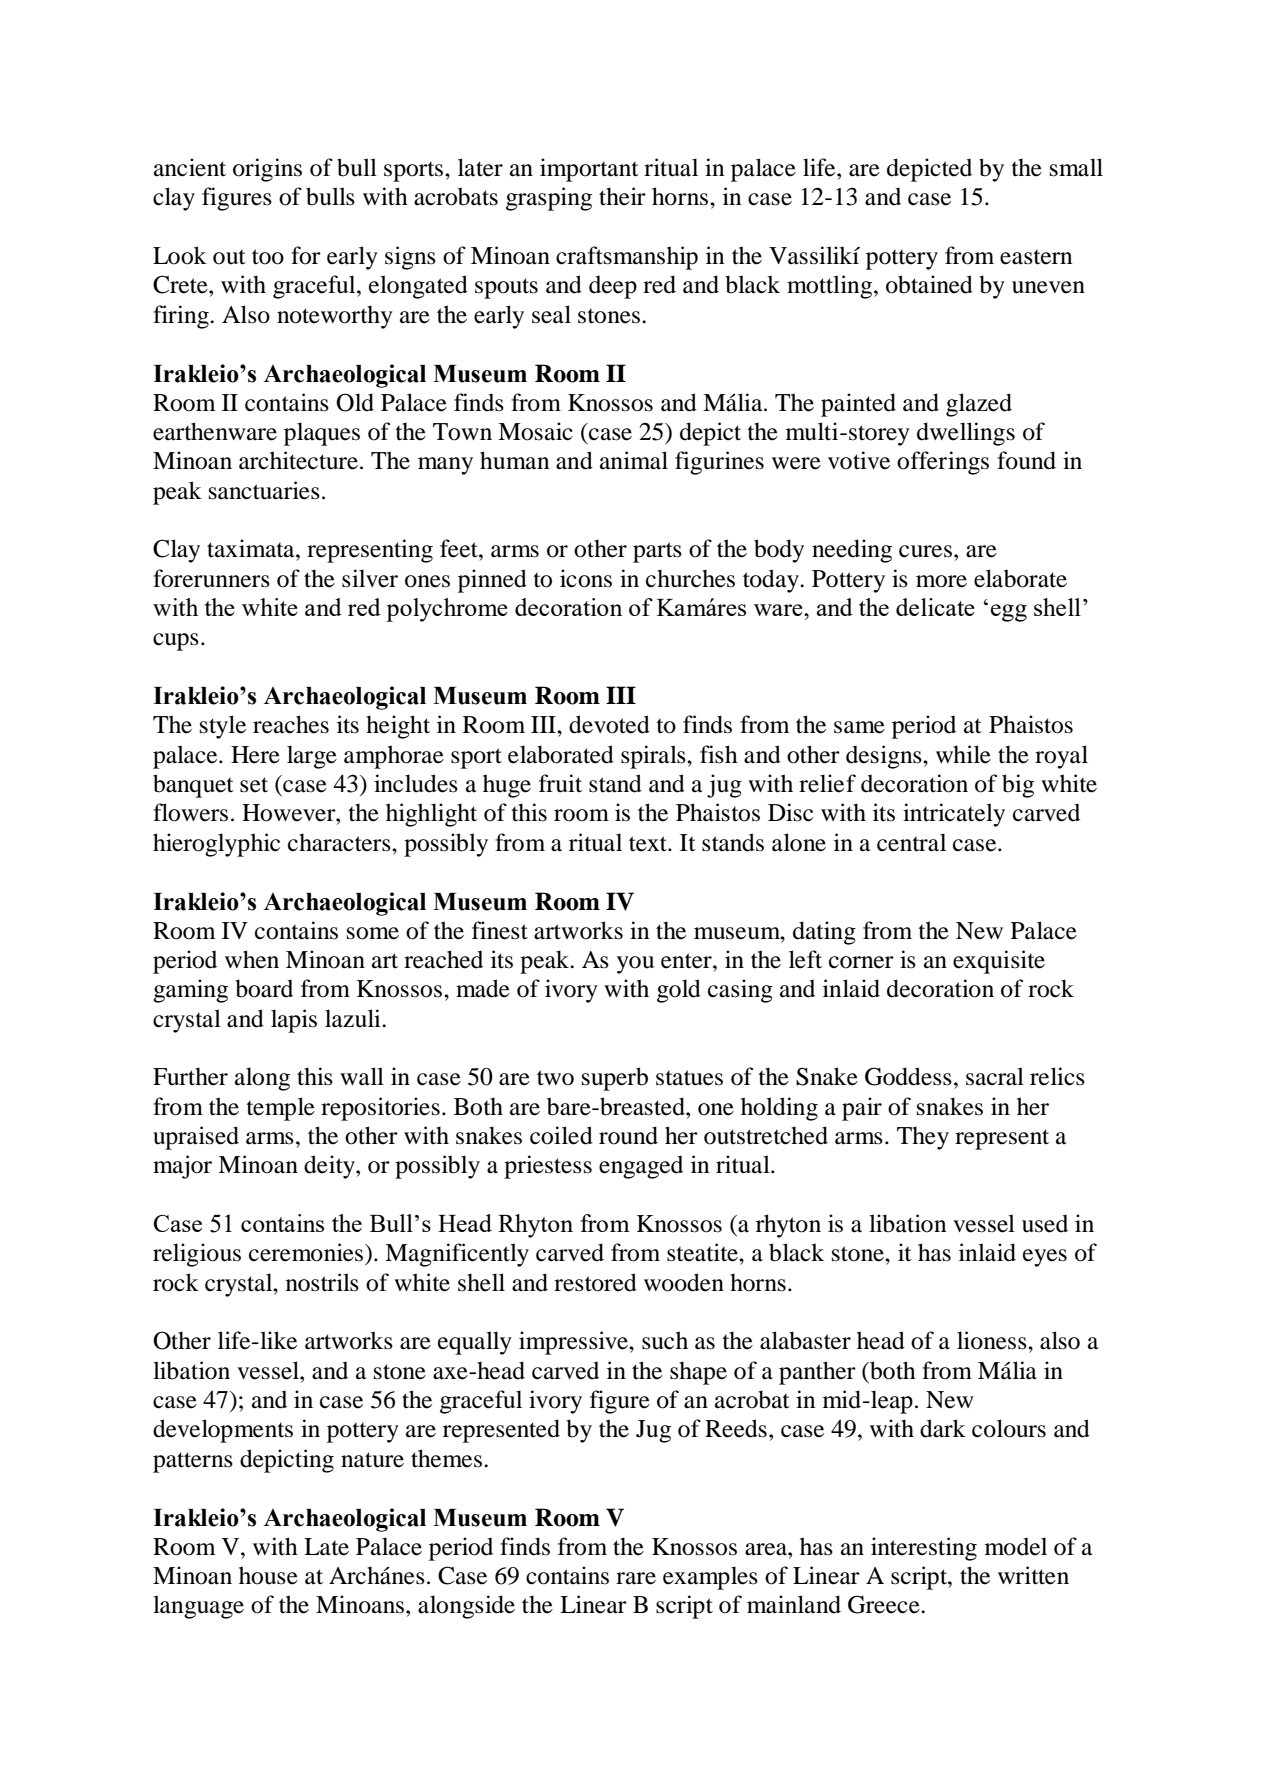 The image size is (1265, 1789). What do you see at coordinates (281, 1109) in the document?
I see `temple` at bounding box center [281, 1109].
